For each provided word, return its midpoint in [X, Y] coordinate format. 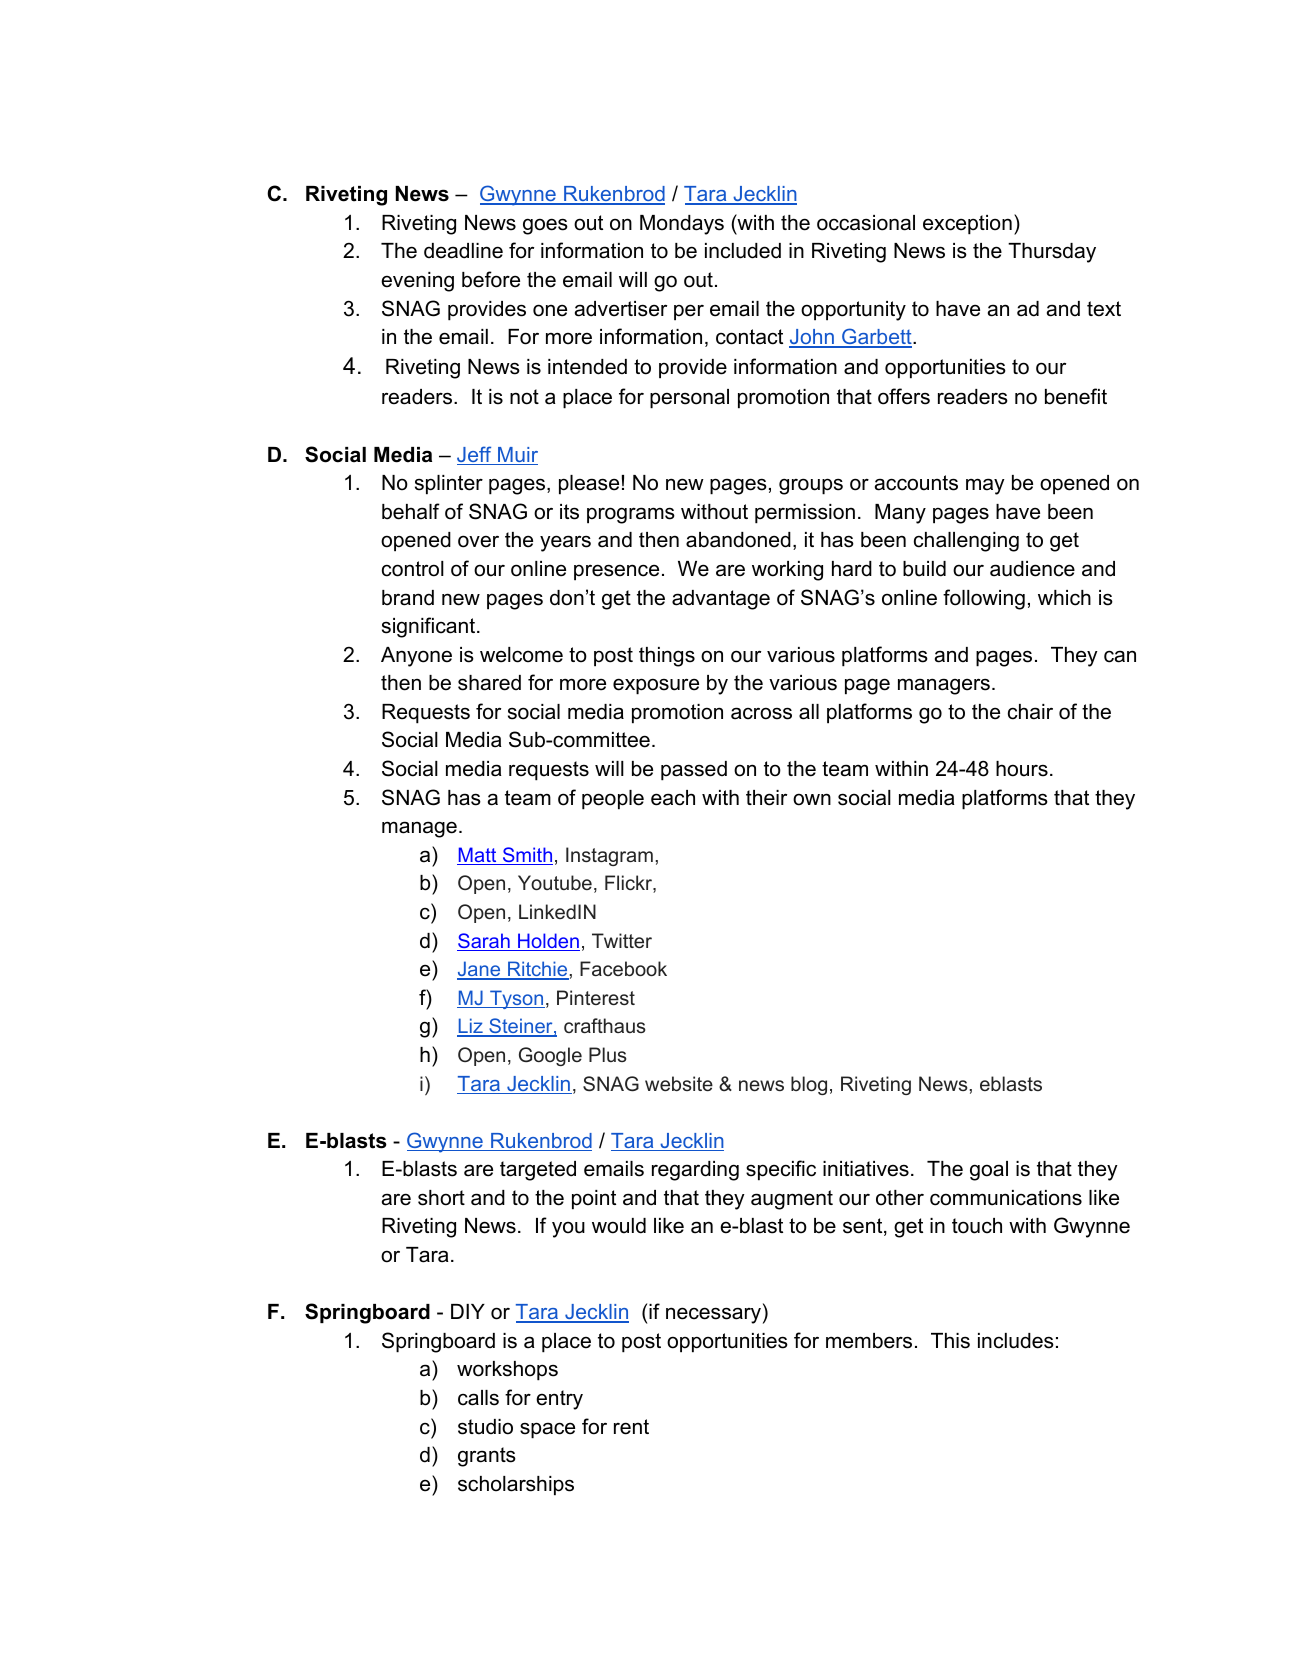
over [478, 541]
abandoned [738, 540]
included [743, 251]
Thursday [1052, 253]
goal [989, 1171]
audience [1032, 569]
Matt [478, 856]
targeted [538, 1171]
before [491, 279]
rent [631, 1427]
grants [487, 1457]
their [766, 798]
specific [781, 1170]
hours [1022, 769]
